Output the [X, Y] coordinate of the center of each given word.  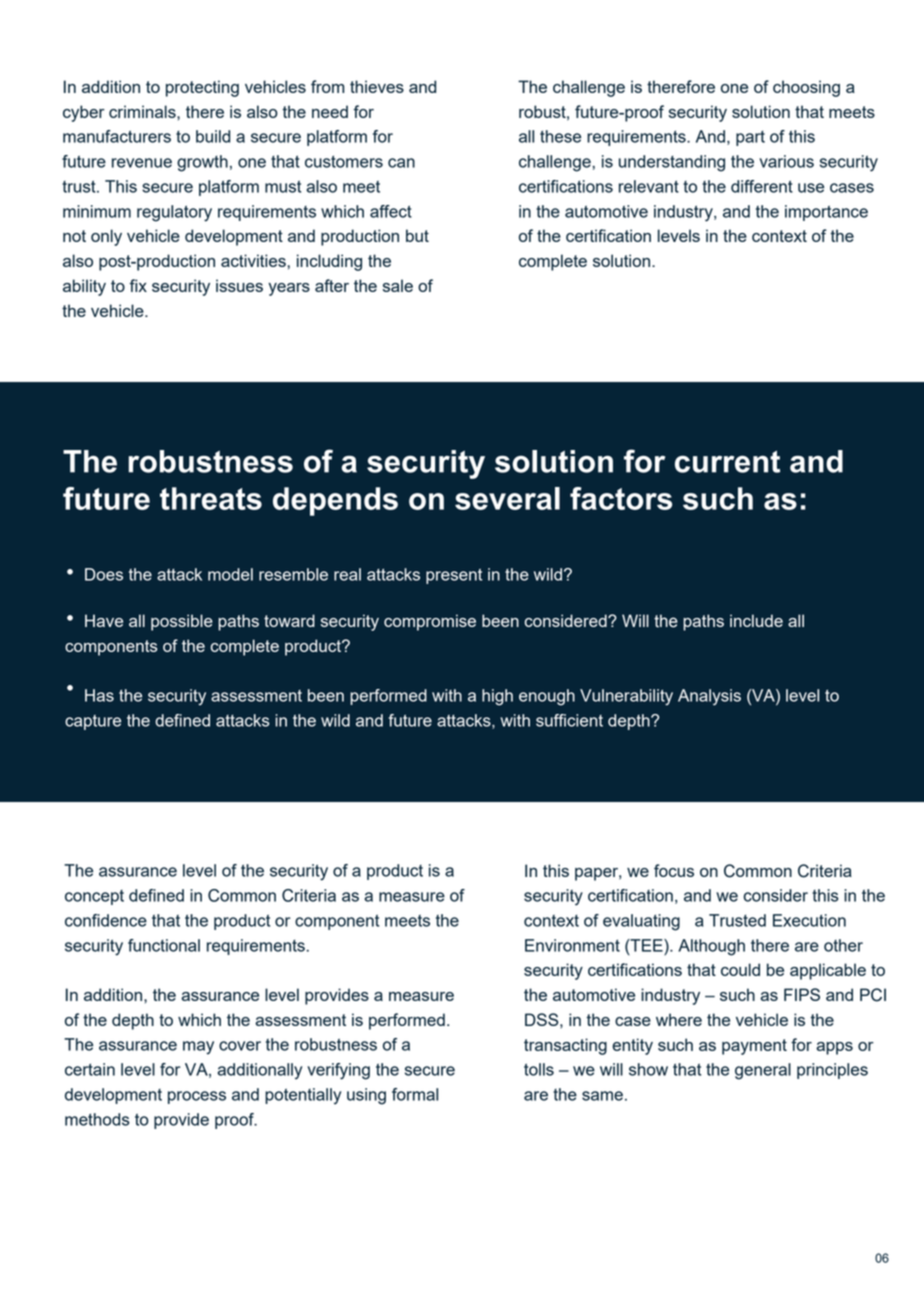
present [454, 576]
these [560, 136]
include [756, 620]
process [197, 1097]
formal [415, 1094]
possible [182, 622]
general [763, 1071]
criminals [143, 111]
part [750, 138]
